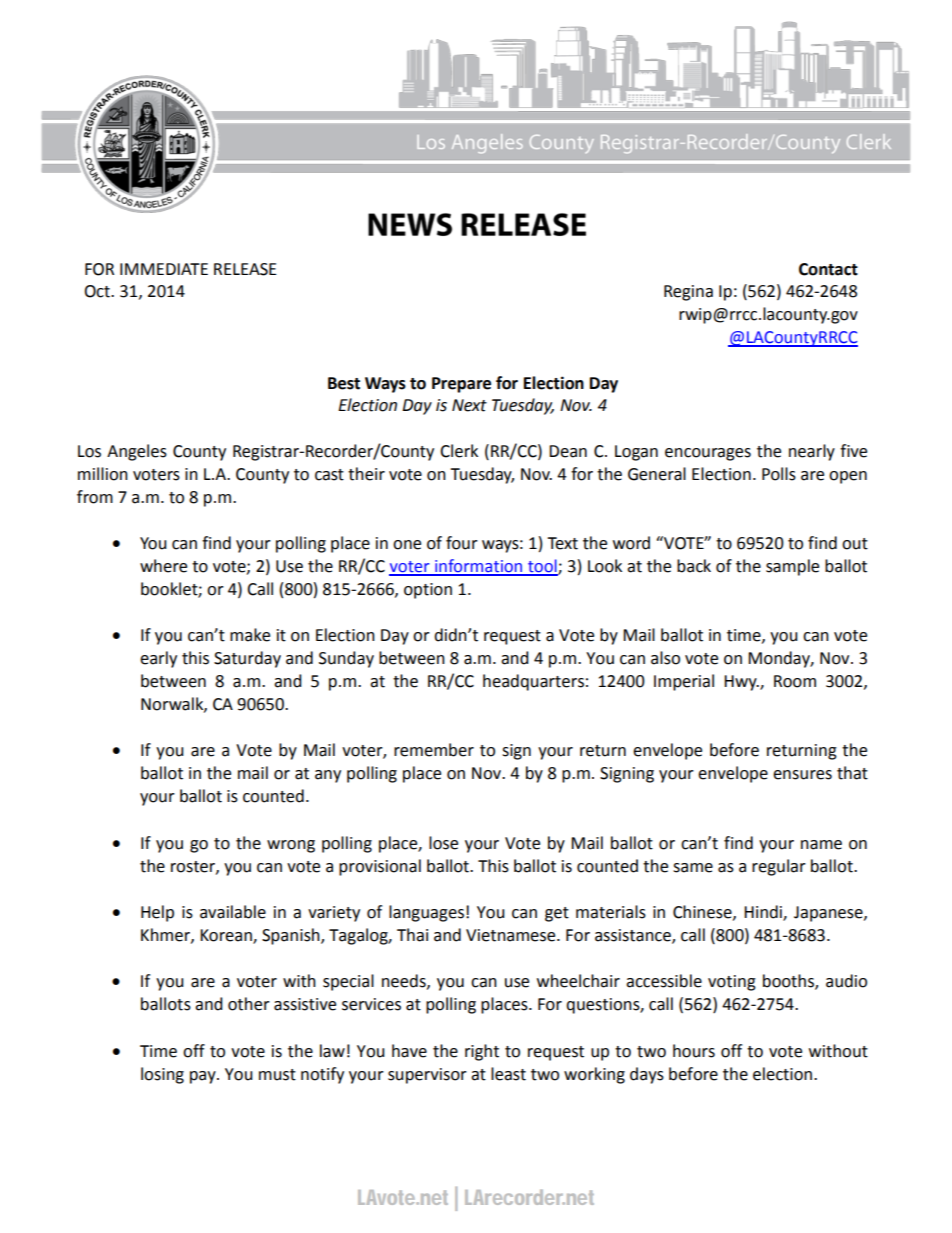  What do you see at coordinates (164, 269) in the screenshot?
I see `IMMEDIATE` at bounding box center [164, 269].
